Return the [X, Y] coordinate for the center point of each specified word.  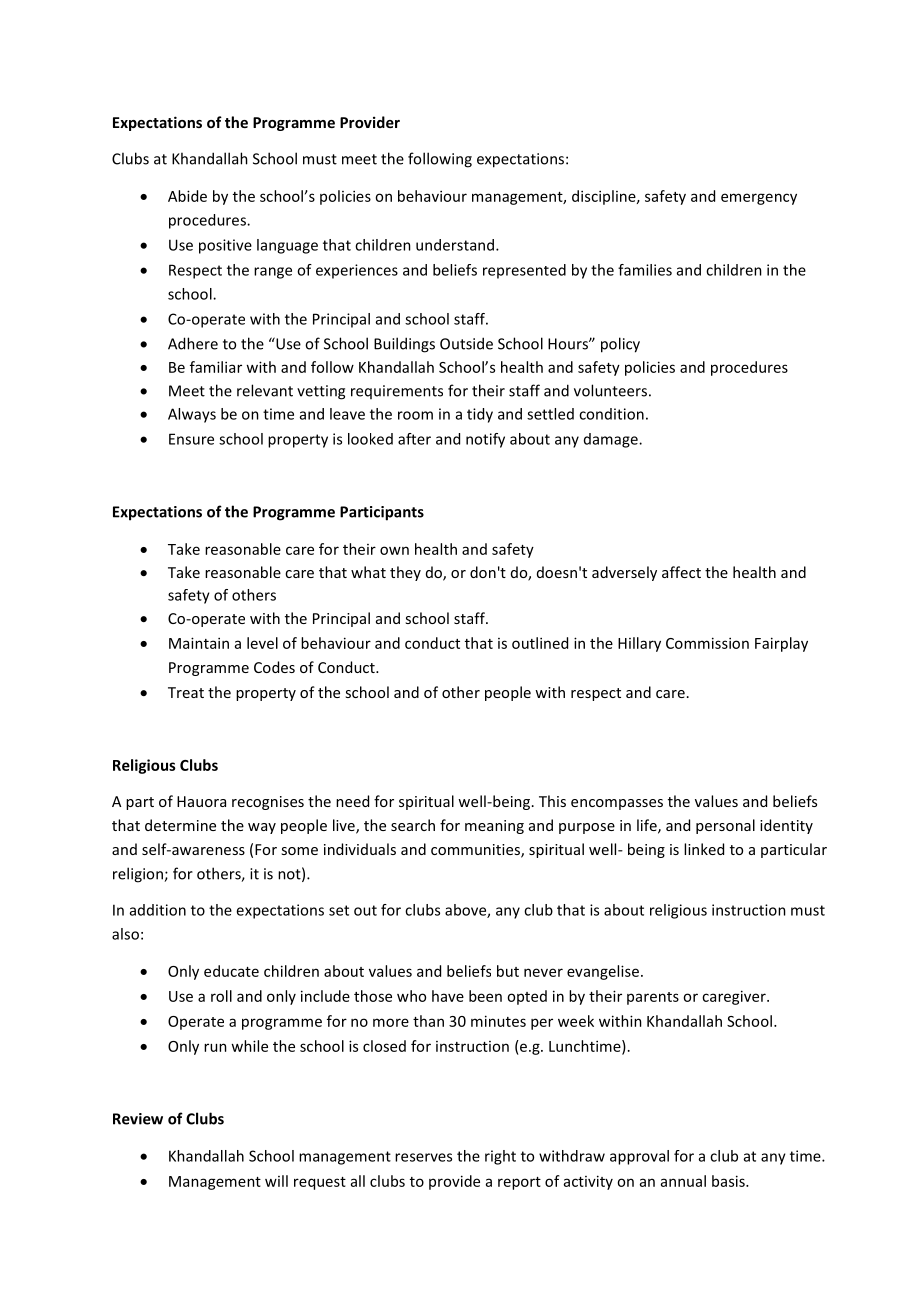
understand [455, 245]
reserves [423, 1157]
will [276, 1181]
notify [485, 440]
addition [158, 910]
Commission [707, 643]
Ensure [191, 439]
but [508, 971]
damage [612, 440]
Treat [186, 692]
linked [704, 849]
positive [225, 246]
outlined [540, 643]
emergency [759, 199]
